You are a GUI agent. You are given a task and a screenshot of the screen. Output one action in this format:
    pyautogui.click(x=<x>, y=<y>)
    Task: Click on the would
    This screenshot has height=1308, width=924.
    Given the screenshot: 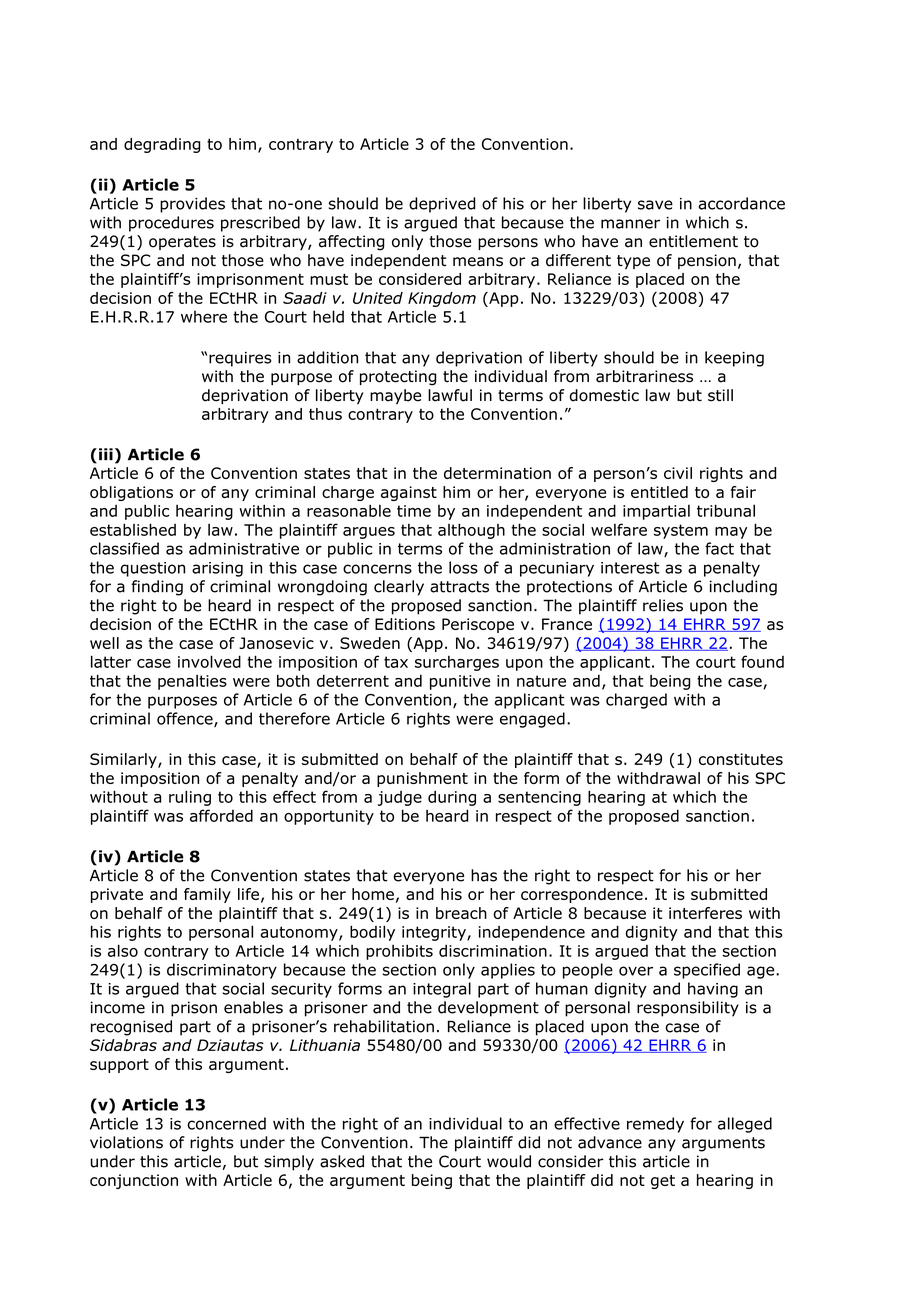 What is the action you would take?
    pyautogui.click(x=509, y=1161)
